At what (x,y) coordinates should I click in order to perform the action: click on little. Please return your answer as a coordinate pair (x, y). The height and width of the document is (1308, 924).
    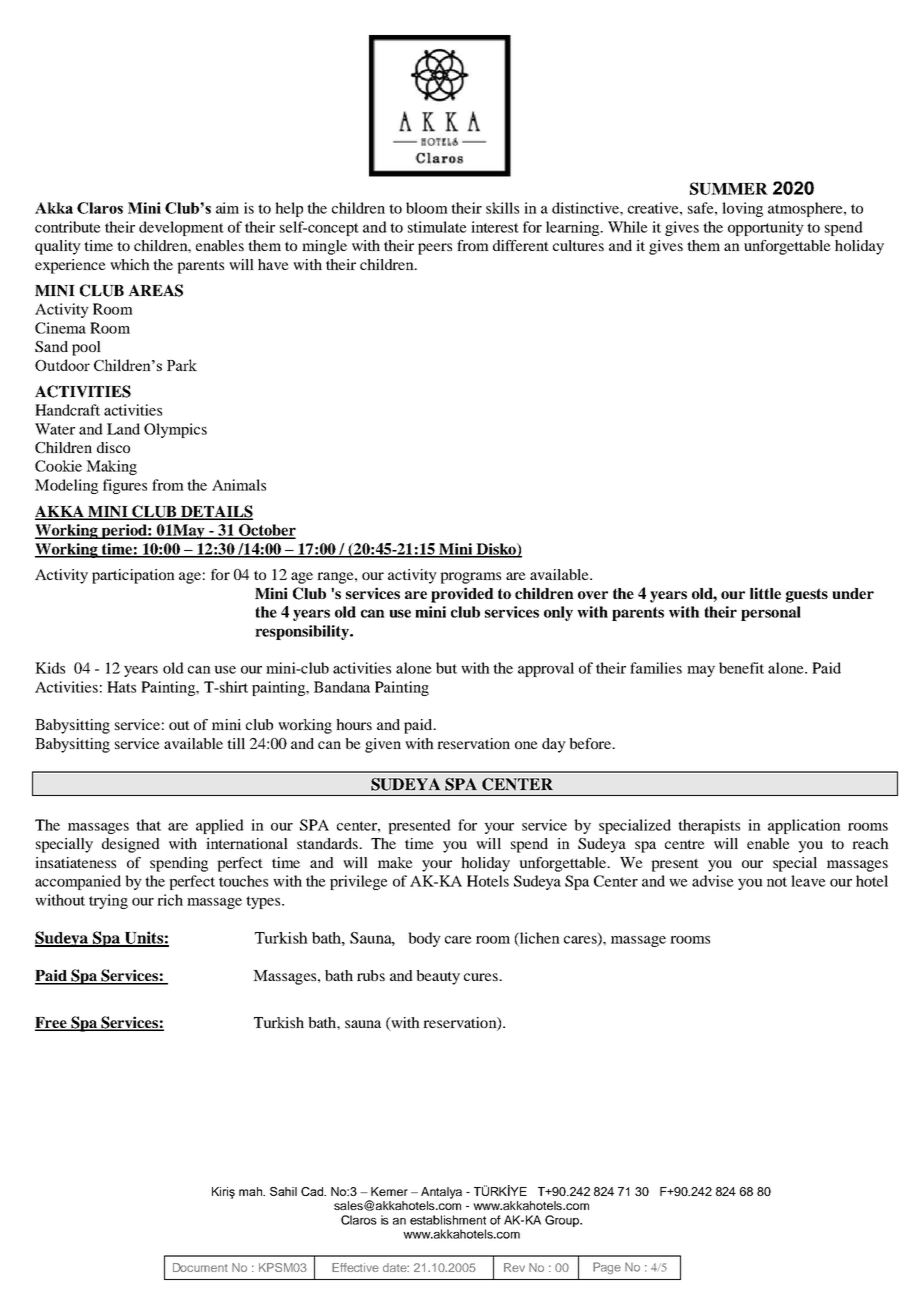
    Looking at the image, I should click on (765, 593).
